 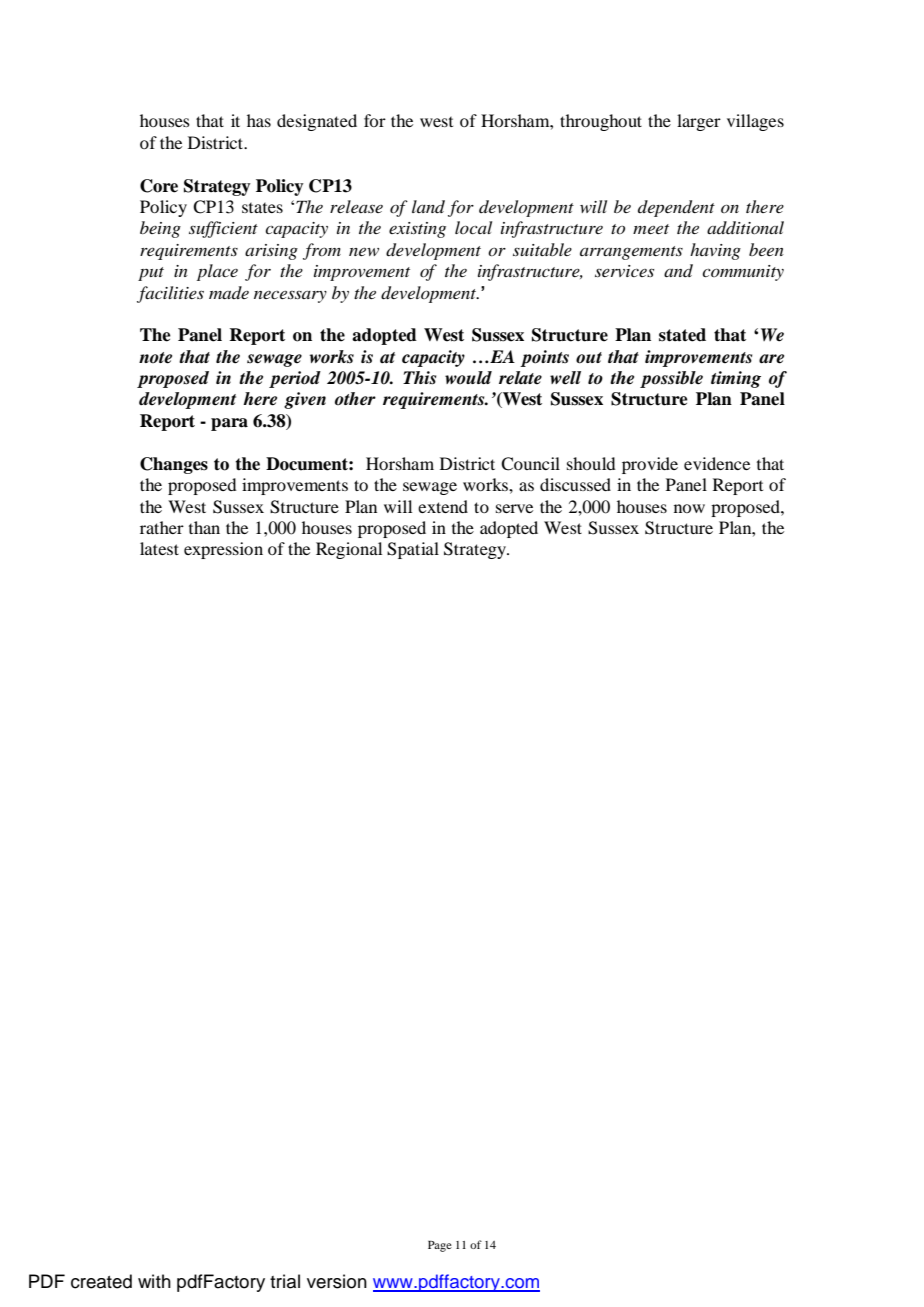 I want to click on Core, so click(x=159, y=186).
